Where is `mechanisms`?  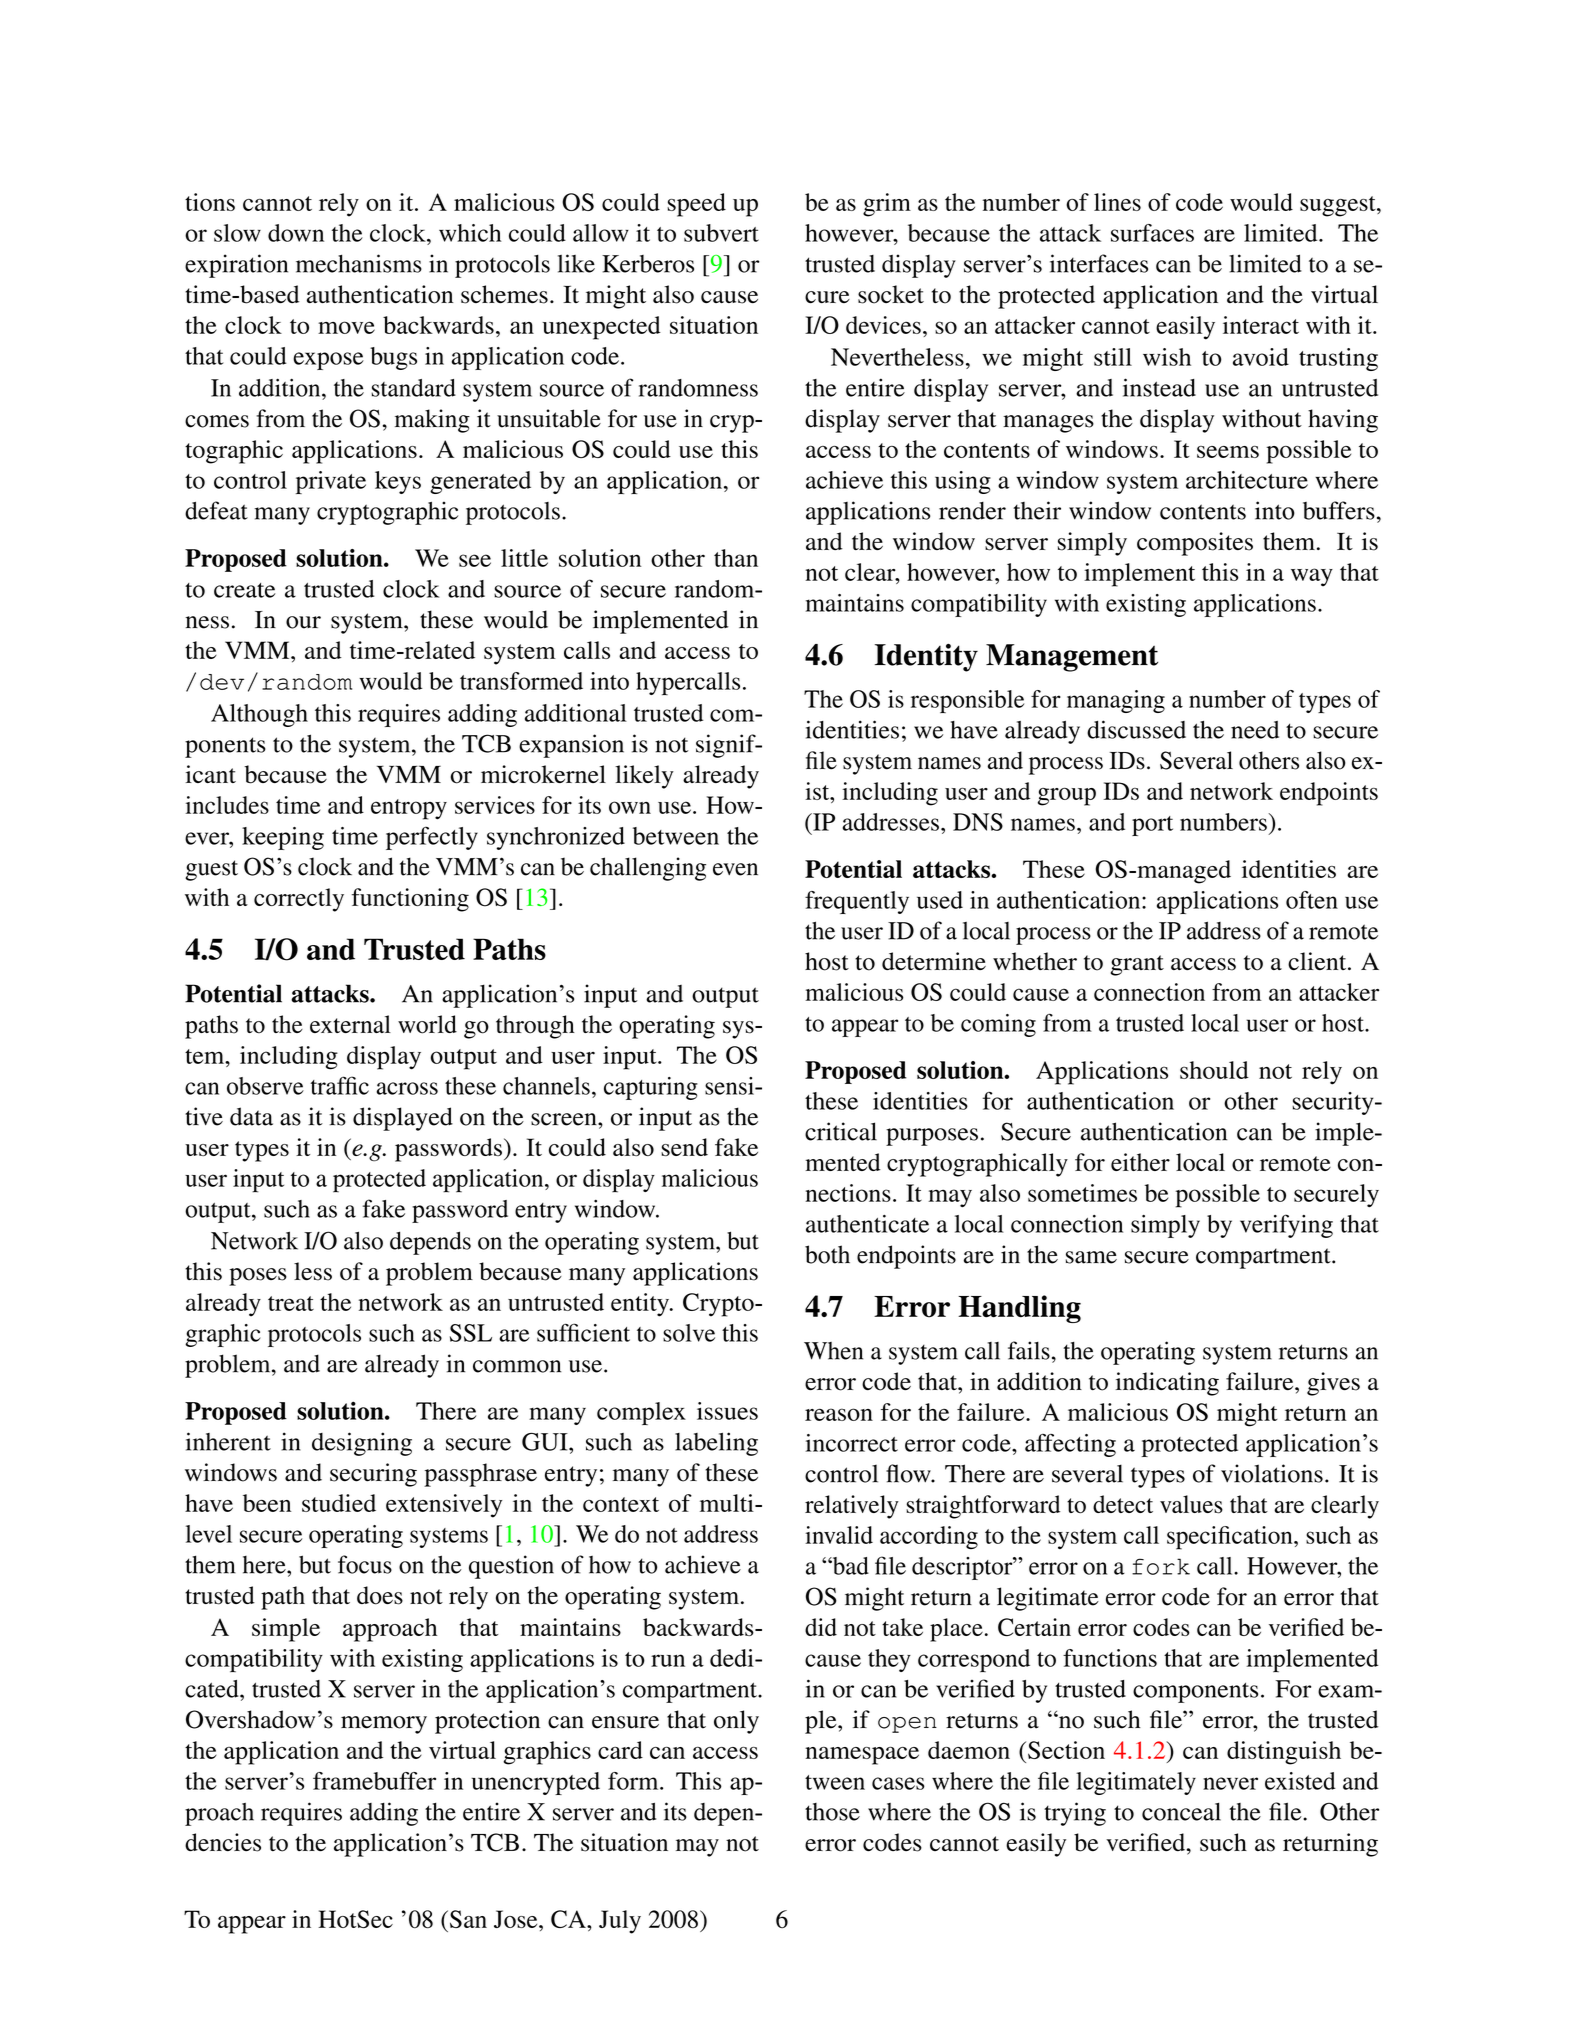
mechanisms is located at coordinates (359, 263).
